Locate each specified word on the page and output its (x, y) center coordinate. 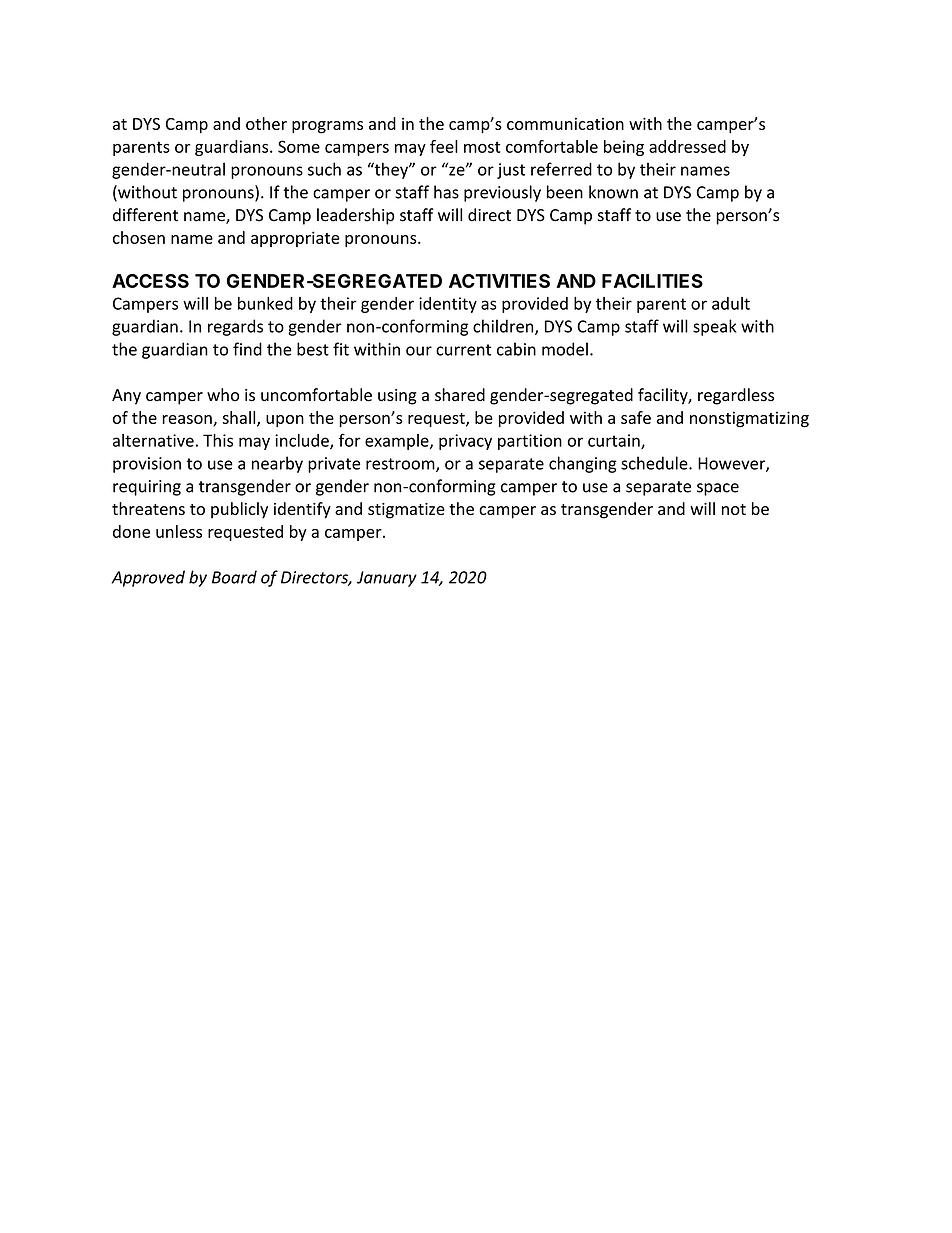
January (387, 579)
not (734, 509)
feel (444, 146)
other (266, 123)
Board (234, 577)
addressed (687, 146)
